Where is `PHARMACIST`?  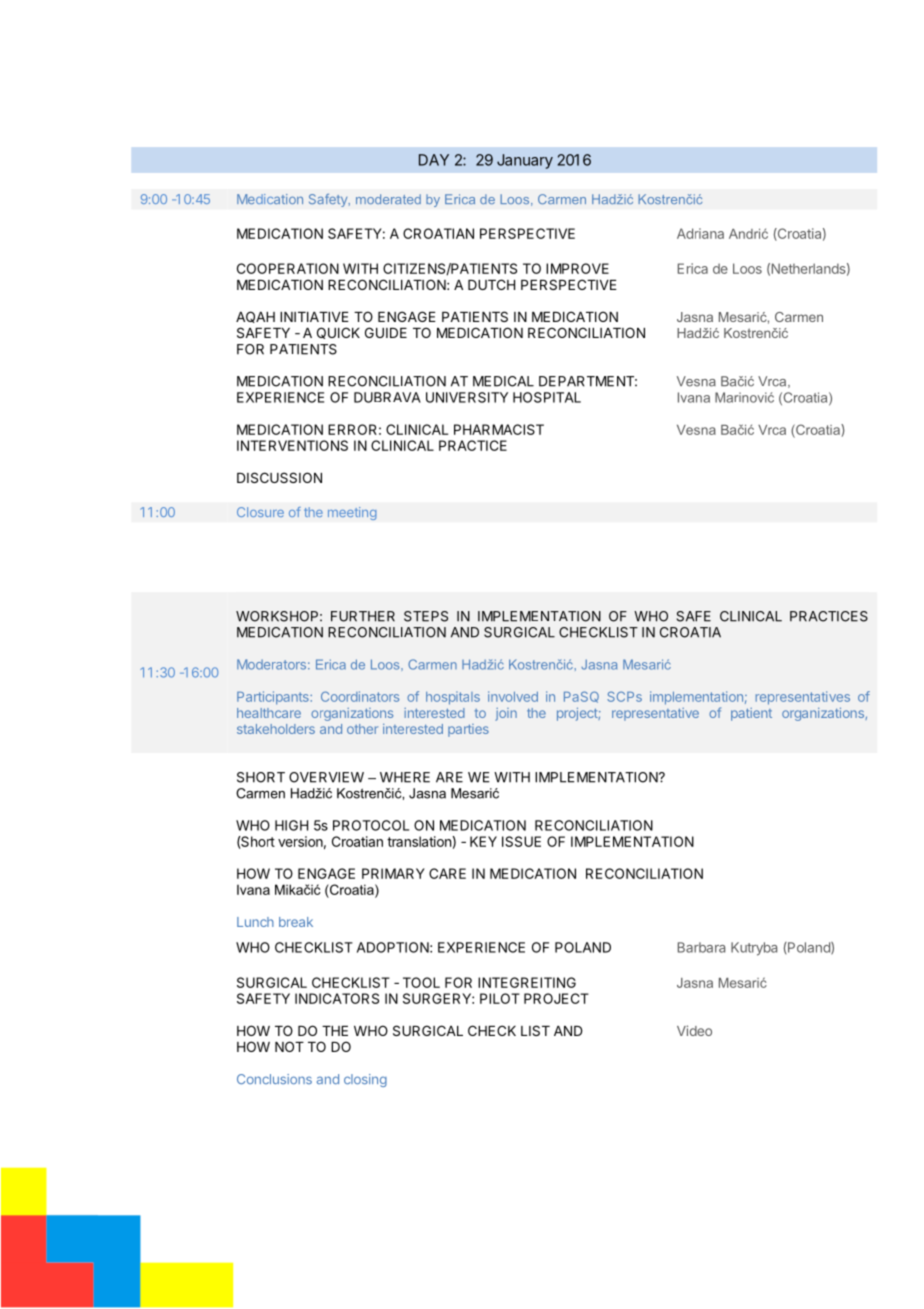
PHARMACIST is located at coordinates (499, 429).
